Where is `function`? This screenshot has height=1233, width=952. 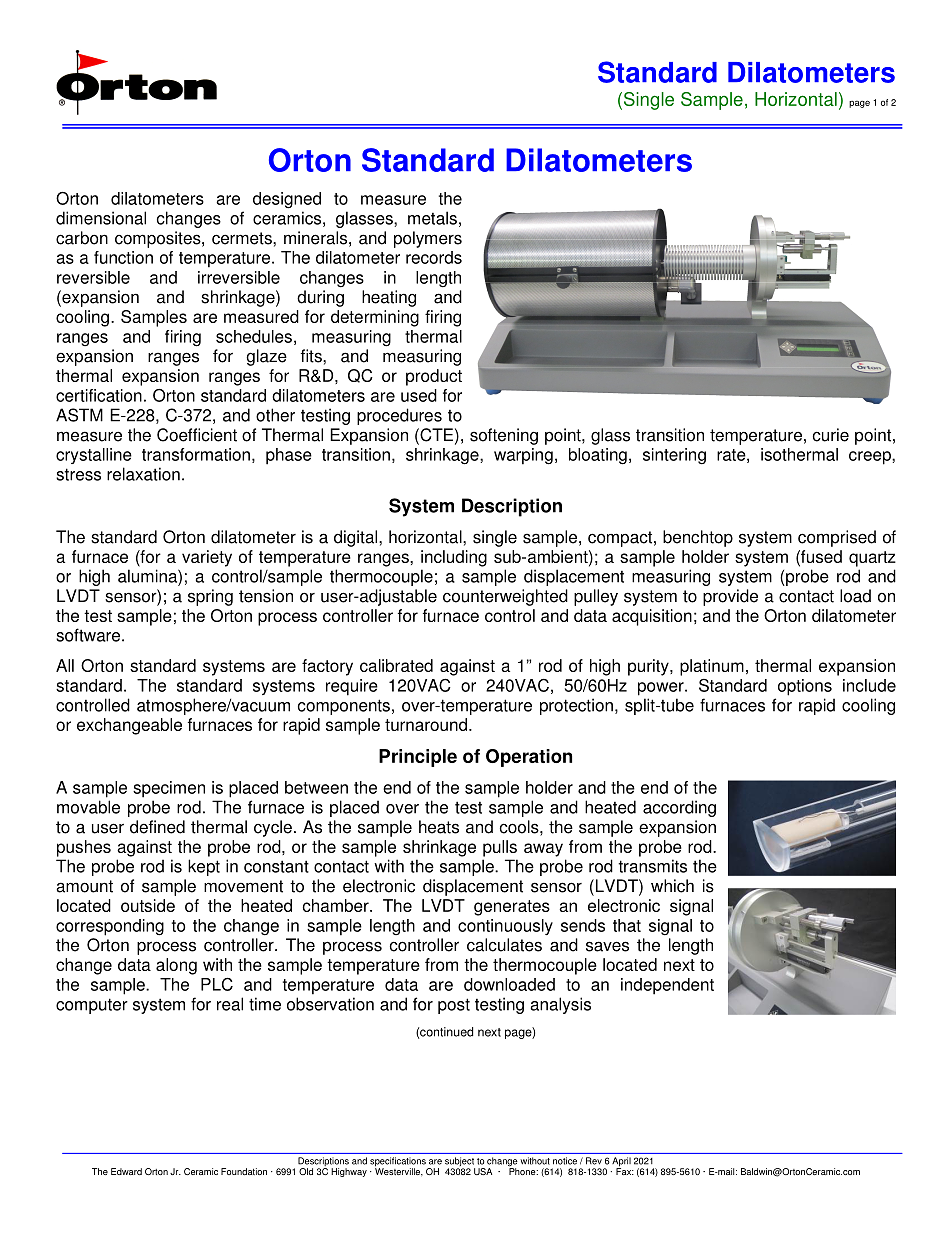 function is located at coordinates (123, 257).
